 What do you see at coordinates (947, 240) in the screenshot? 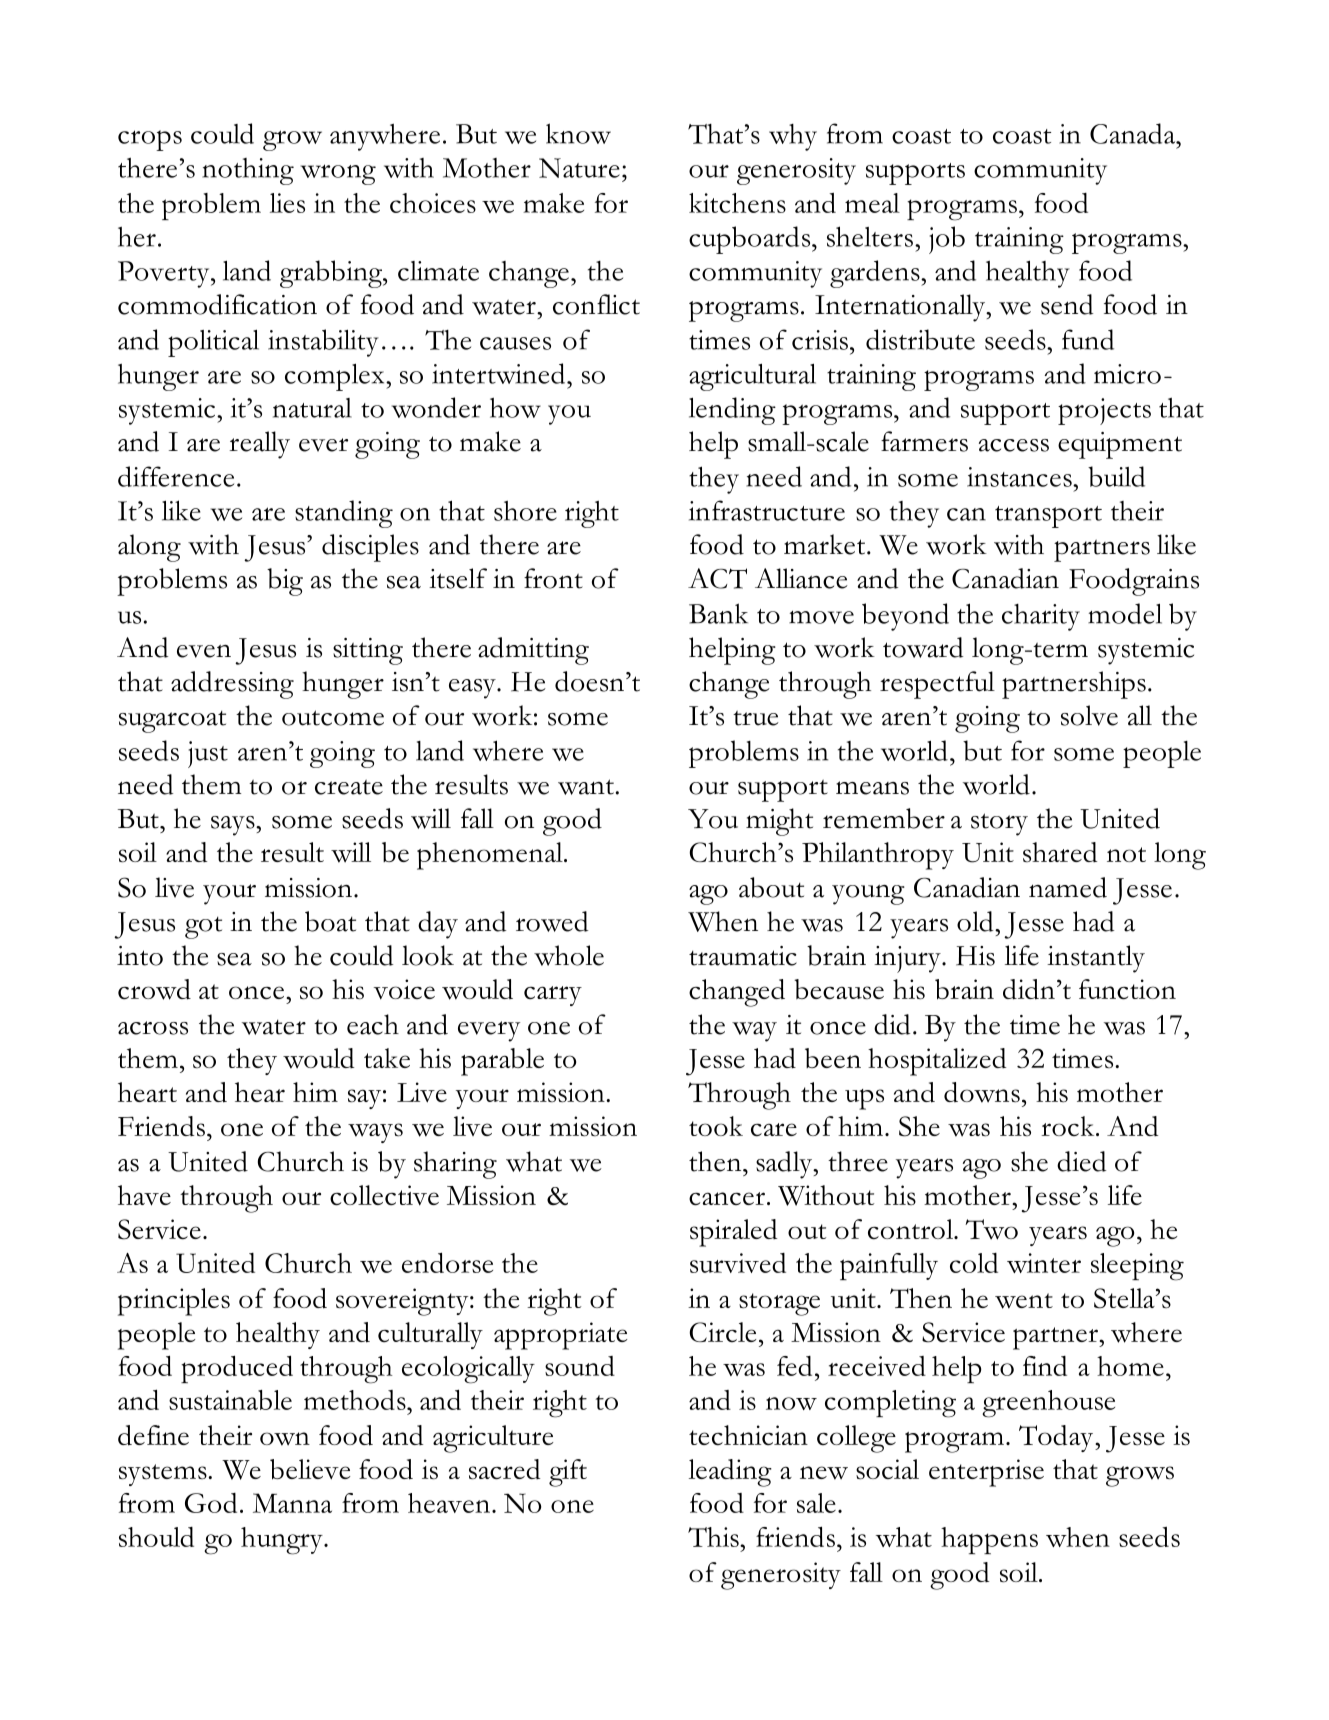
I see `job` at bounding box center [947, 240].
